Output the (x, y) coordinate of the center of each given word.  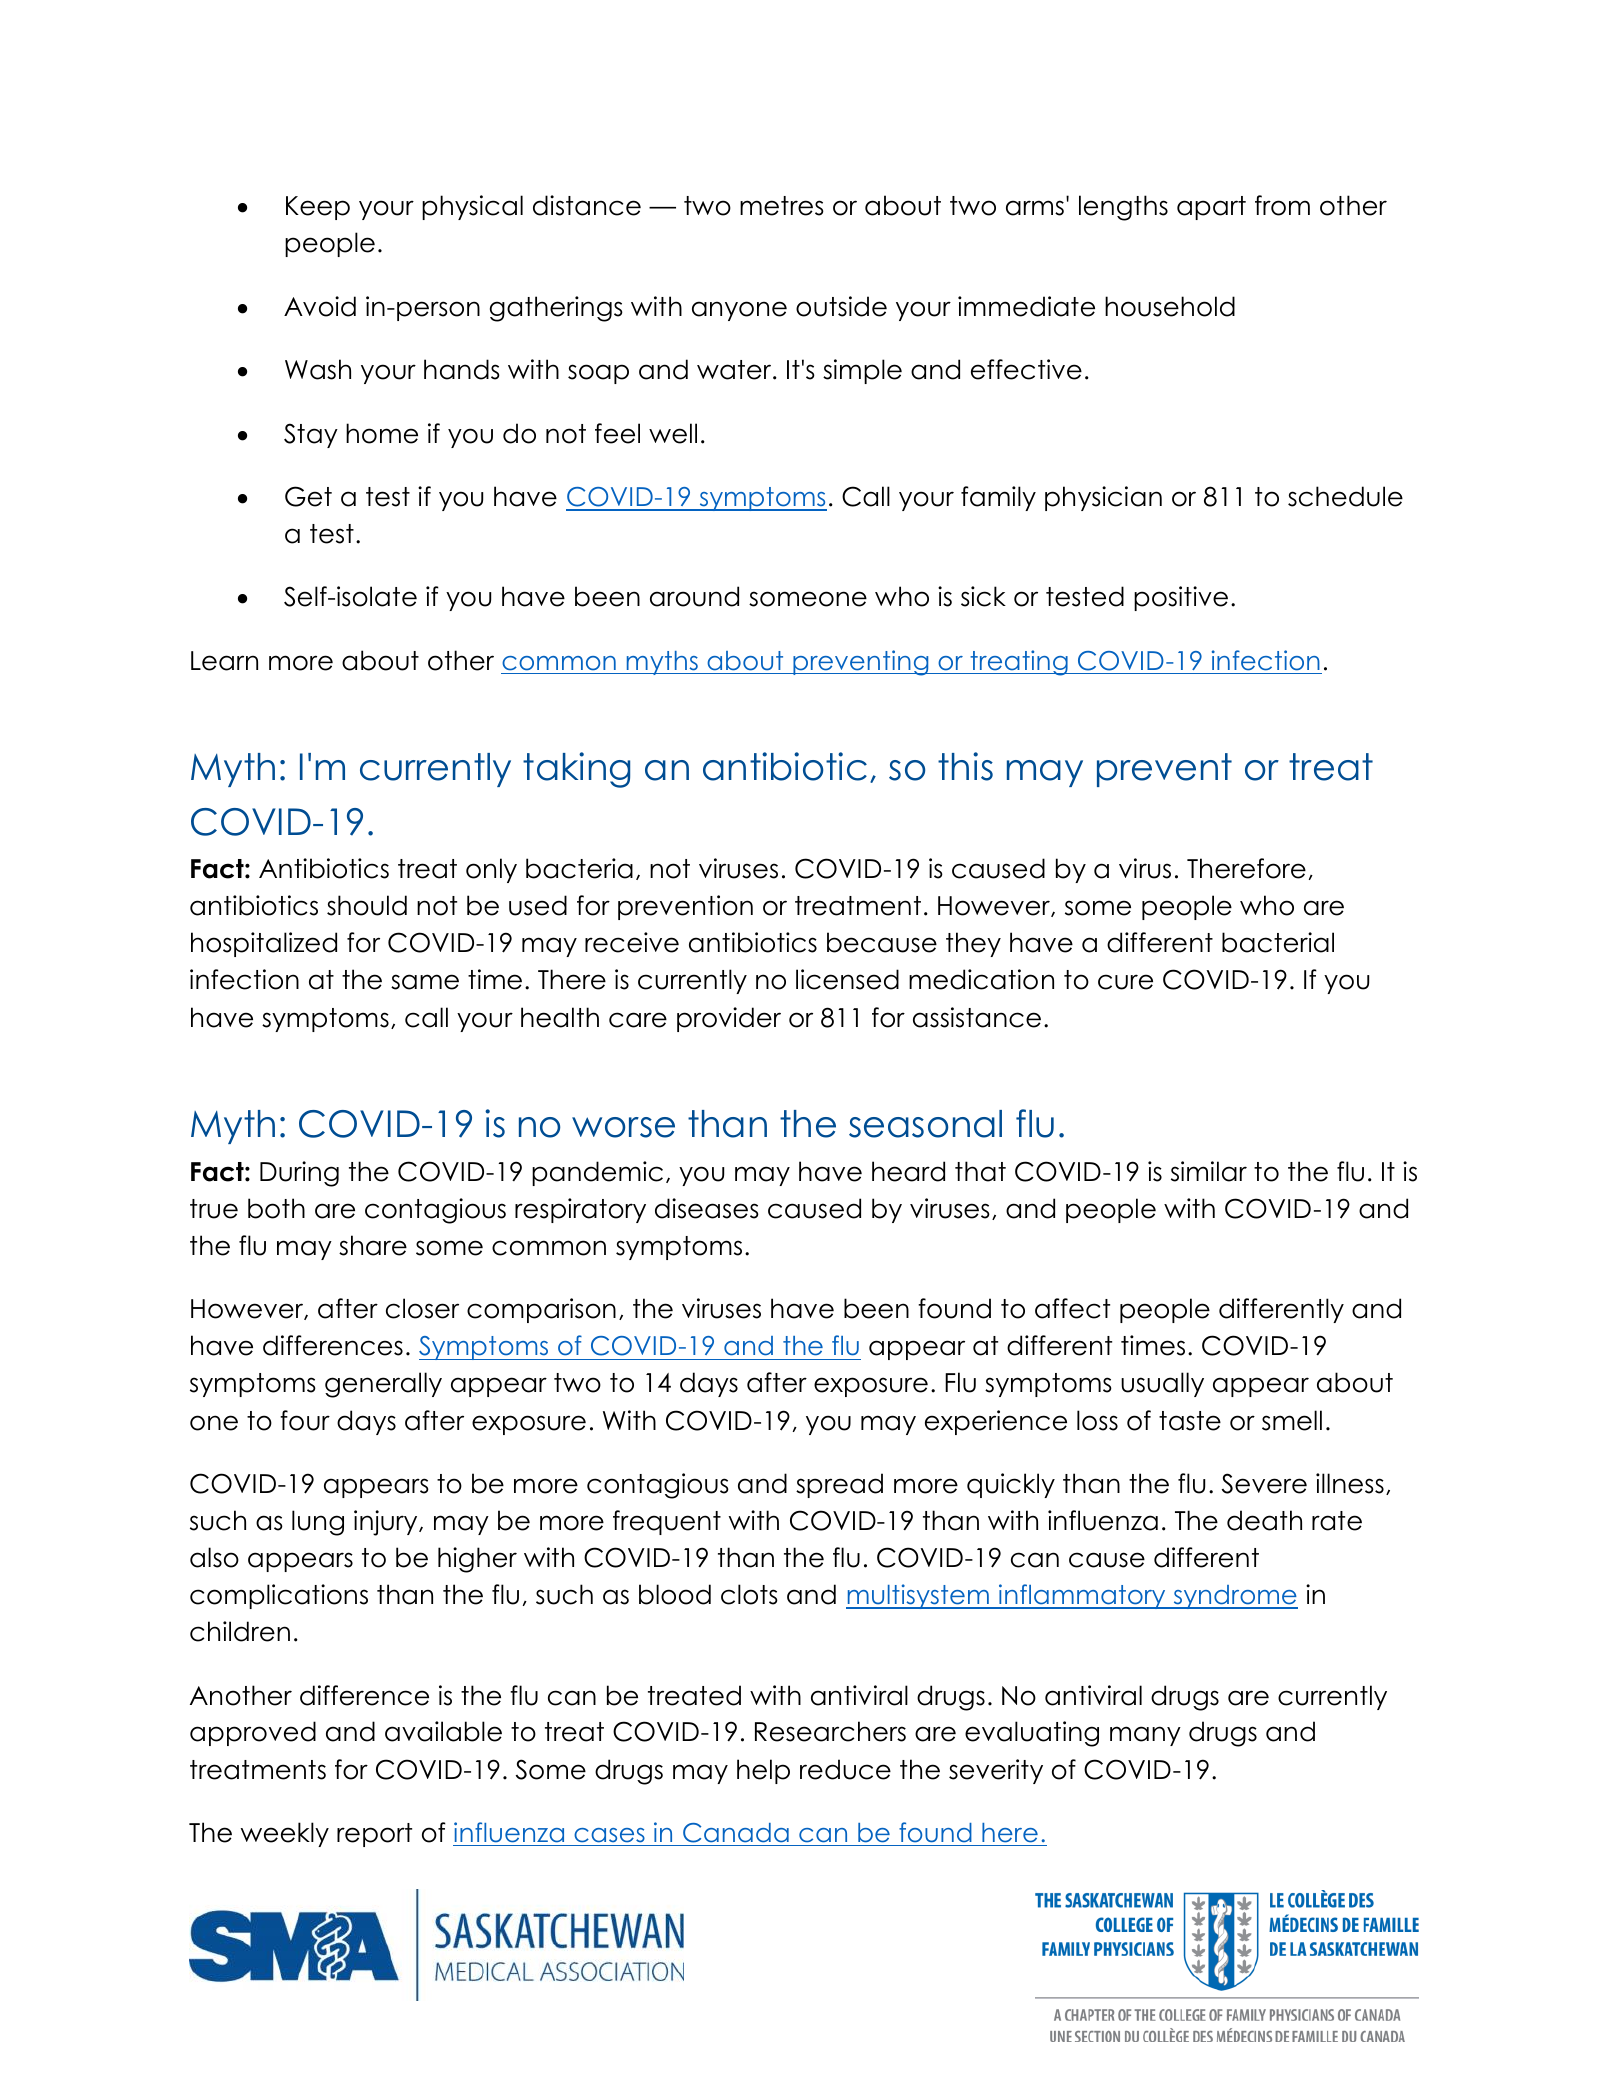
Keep (318, 208)
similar (1209, 1171)
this (965, 766)
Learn (224, 661)
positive (1181, 598)
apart (1211, 208)
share (373, 1245)
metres (782, 206)
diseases (707, 1208)
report (374, 1835)
